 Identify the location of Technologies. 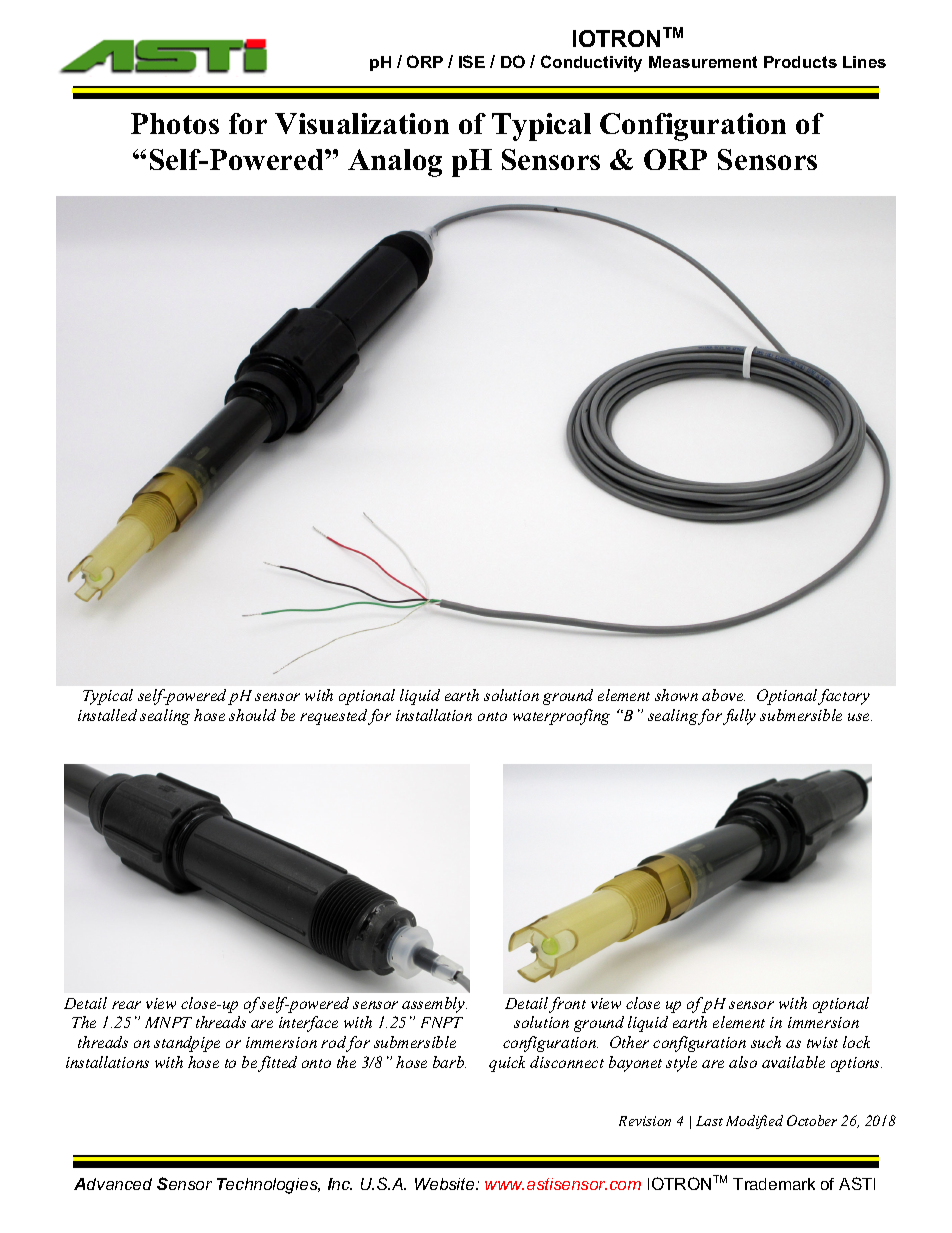
(268, 1186).
